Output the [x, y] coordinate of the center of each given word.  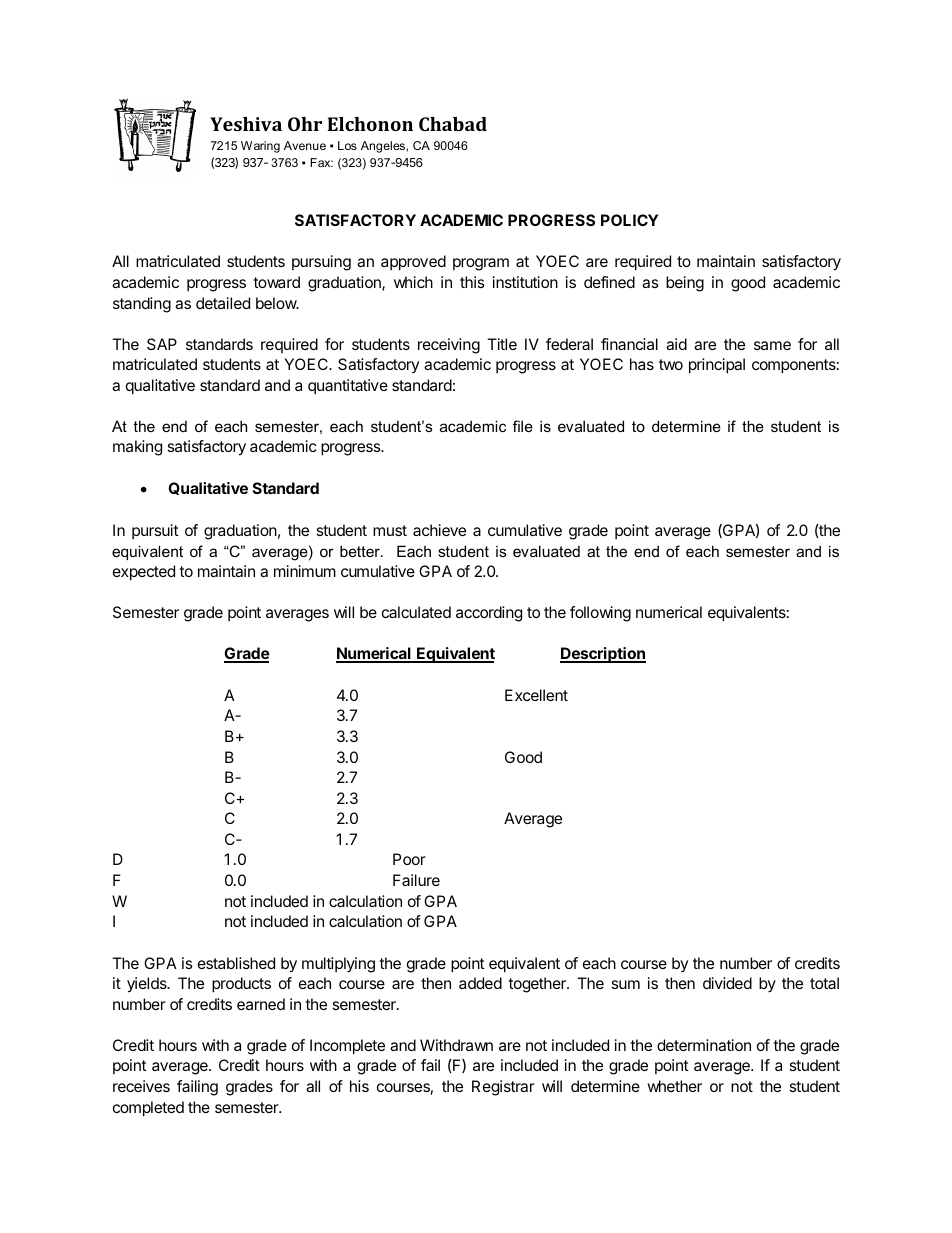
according [489, 614]
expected [144, 573]
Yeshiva [246, 124]
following [600, 614]
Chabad [453, 124]
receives [141, 1086]
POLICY [630, 220]
